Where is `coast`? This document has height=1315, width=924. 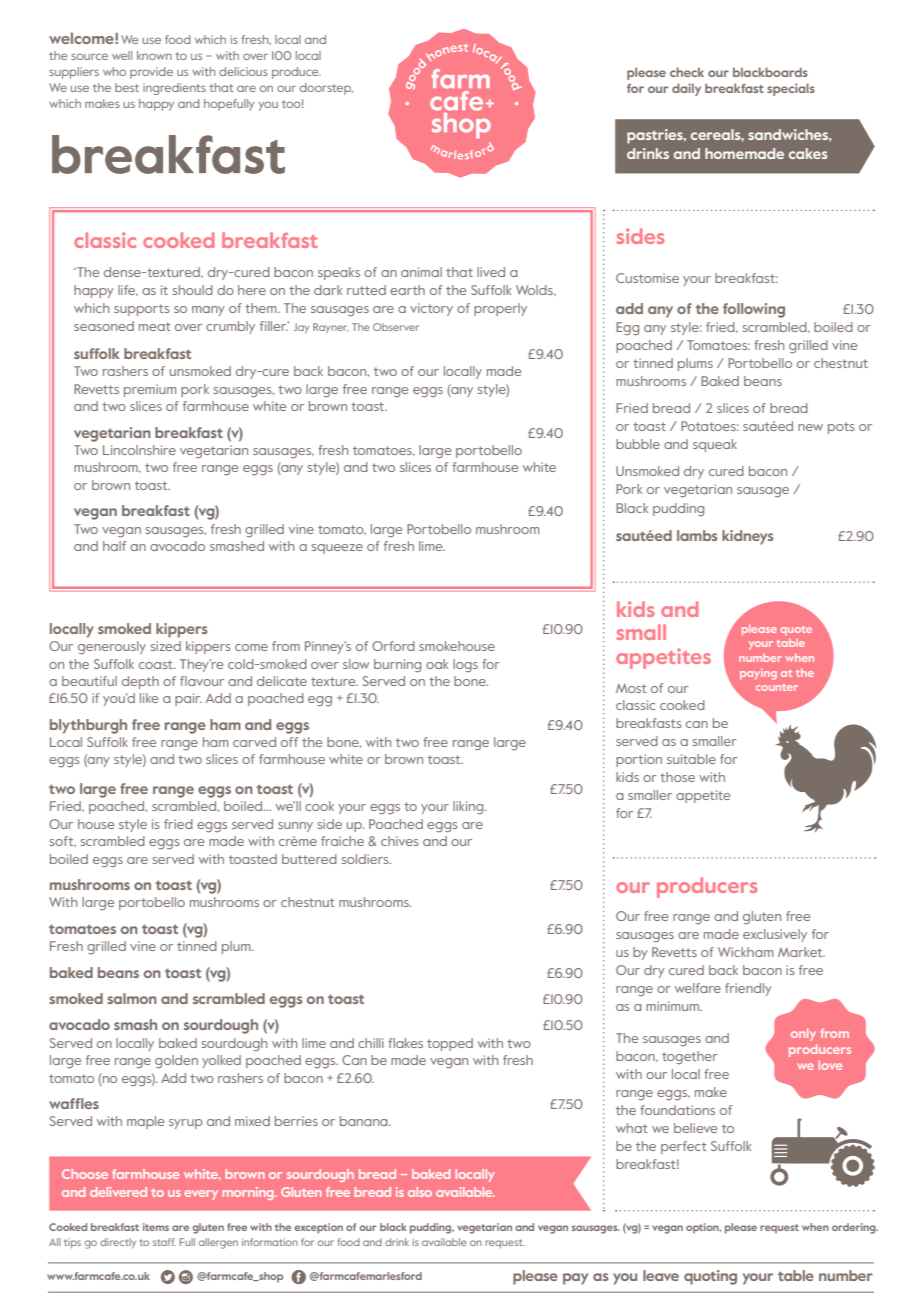 coast is located at coordinates (157, 664).
